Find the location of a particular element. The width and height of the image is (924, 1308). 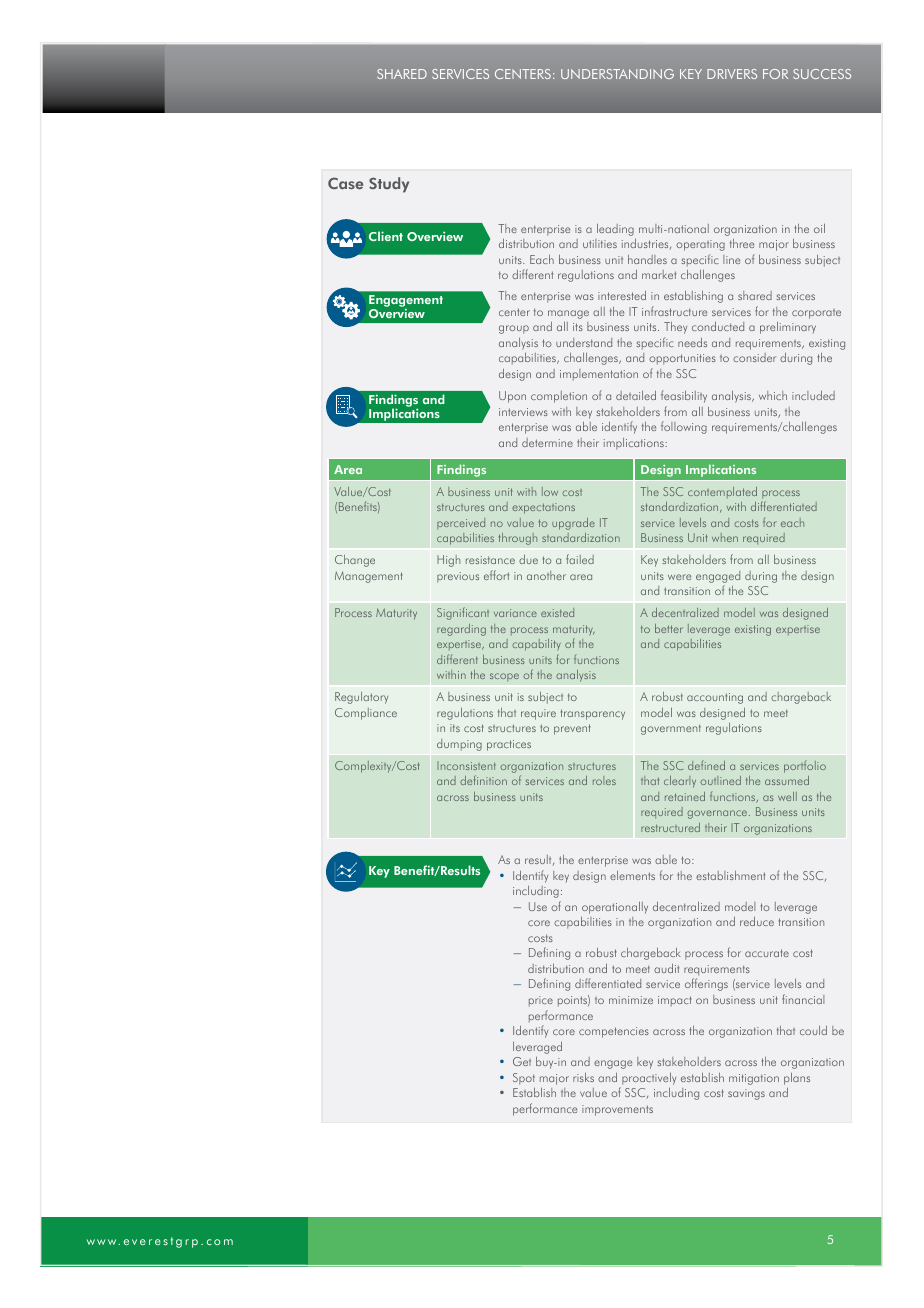

Inconsistent is located at coordinates (466, 766).
